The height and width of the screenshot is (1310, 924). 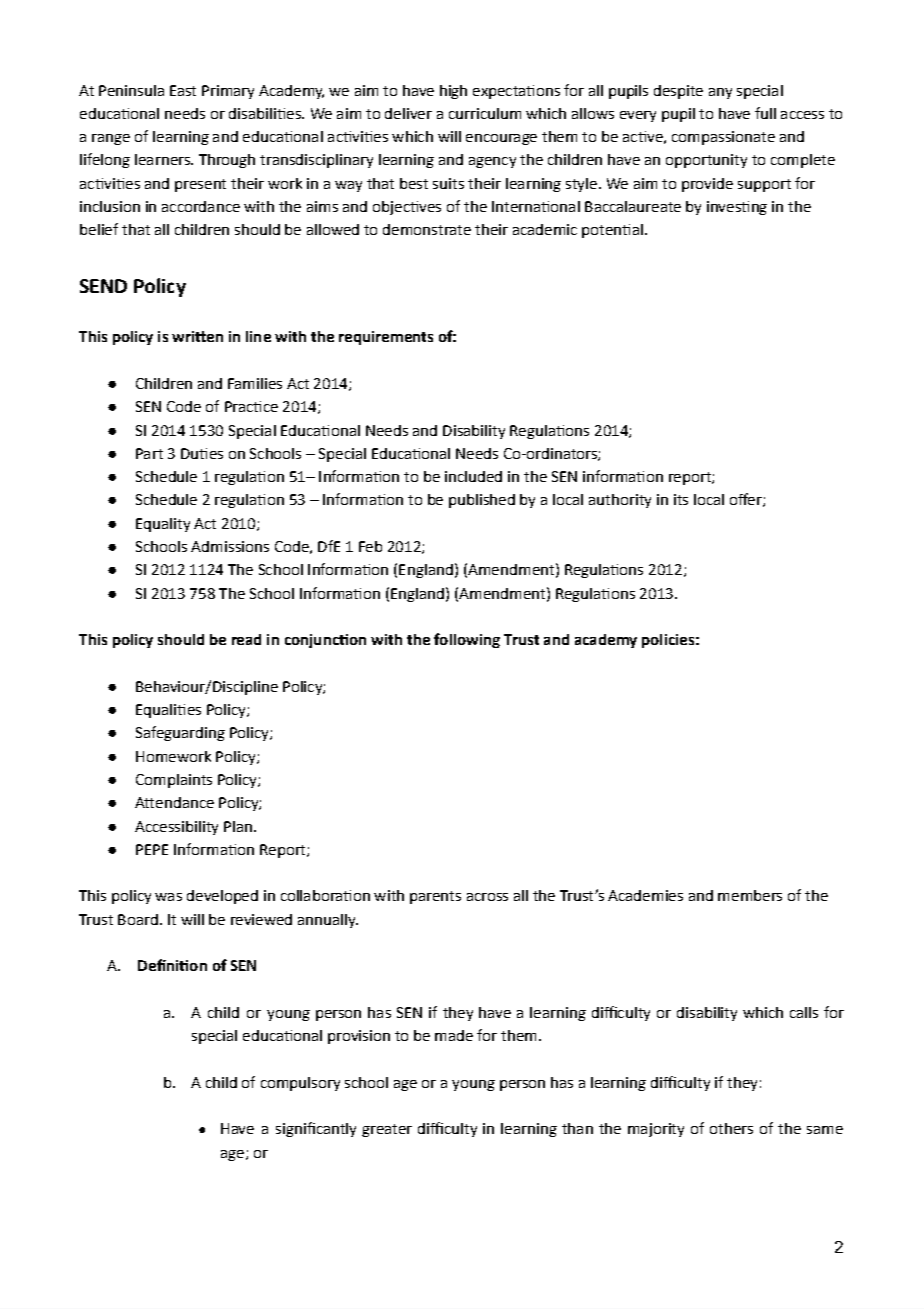 What do you see at coordinates (172, 965) in the screenshot?
I see `Definition` at bounding box center [172, 965].
